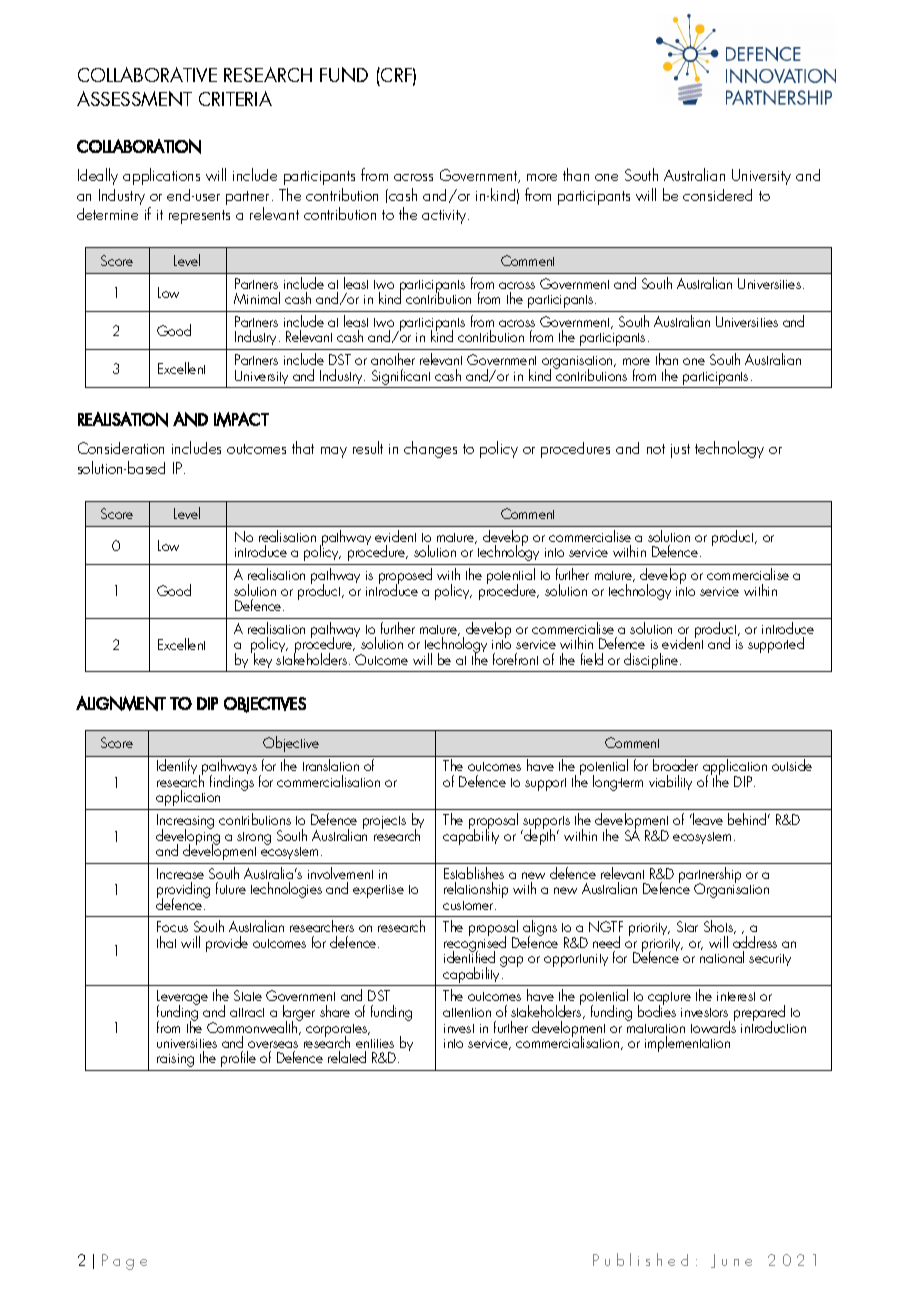 The width and height of the screenshot is (924, 1308). I want to click on ASSESSMENT, so click(134, 98).
